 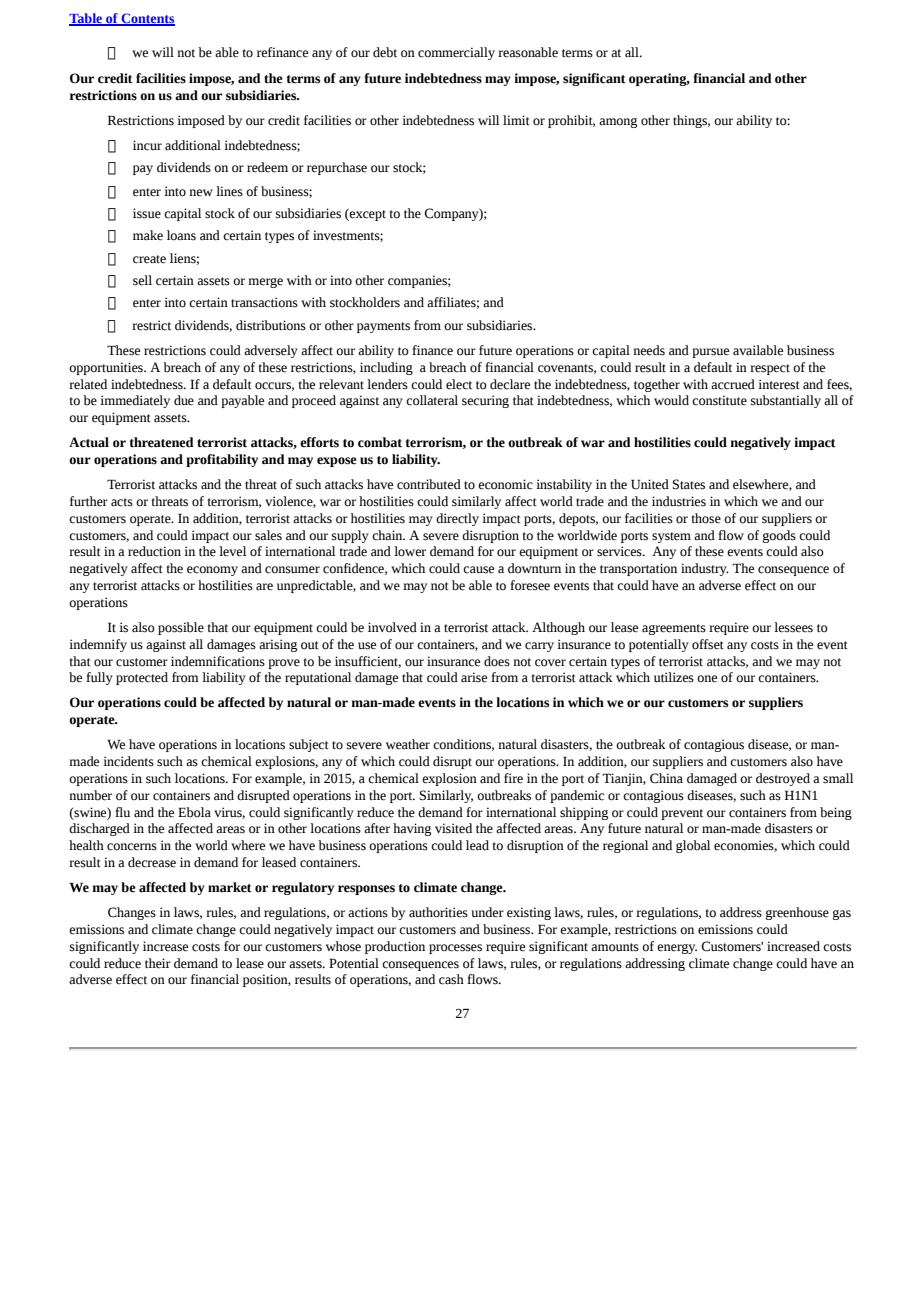 What do you see at coordinates (122, 502) in the page?
I see `acts` at bounding box center [122, 502].
